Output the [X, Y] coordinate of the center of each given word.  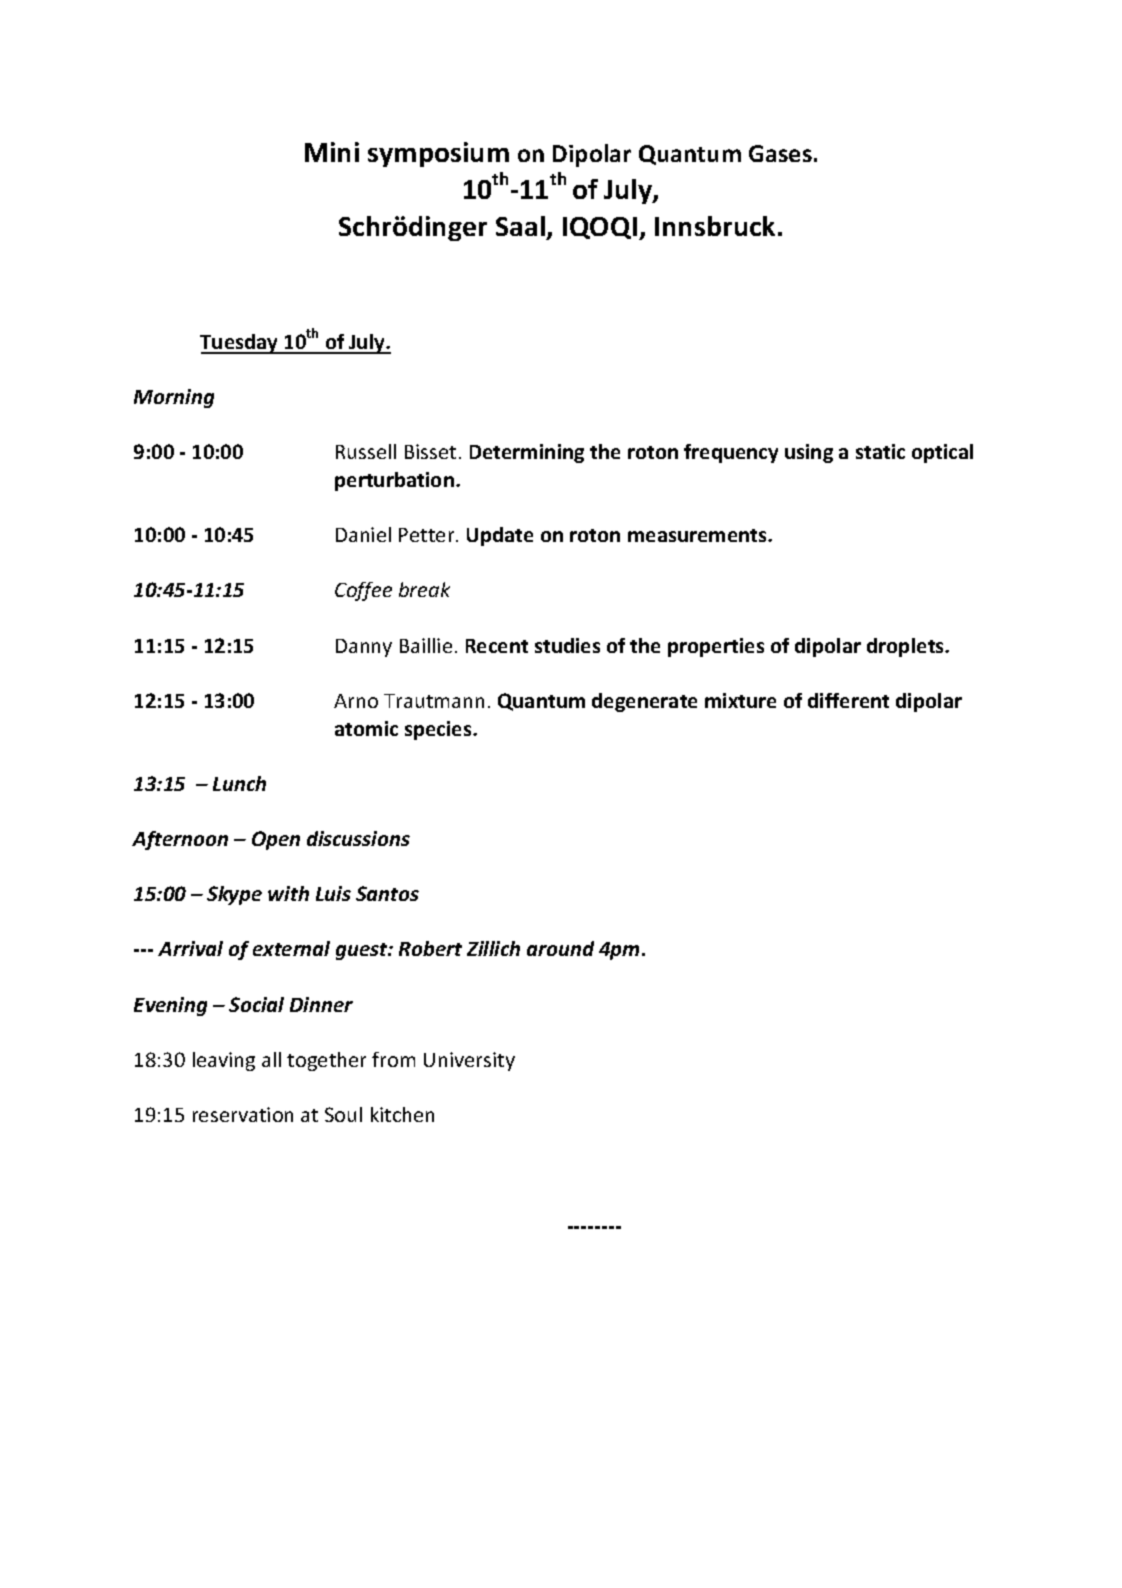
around [560, 948]
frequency [731, 453]
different [848, 700]
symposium [438, 154]
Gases [780, 153]
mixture [740, 700]
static [880, 451]
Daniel [363, 534]
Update [500, 536]
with [288, 893]
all [271, 1059]
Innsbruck [715, 226]
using [809, 453]
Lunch [239, 783]
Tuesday [240, 344]
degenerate [644, 702]
